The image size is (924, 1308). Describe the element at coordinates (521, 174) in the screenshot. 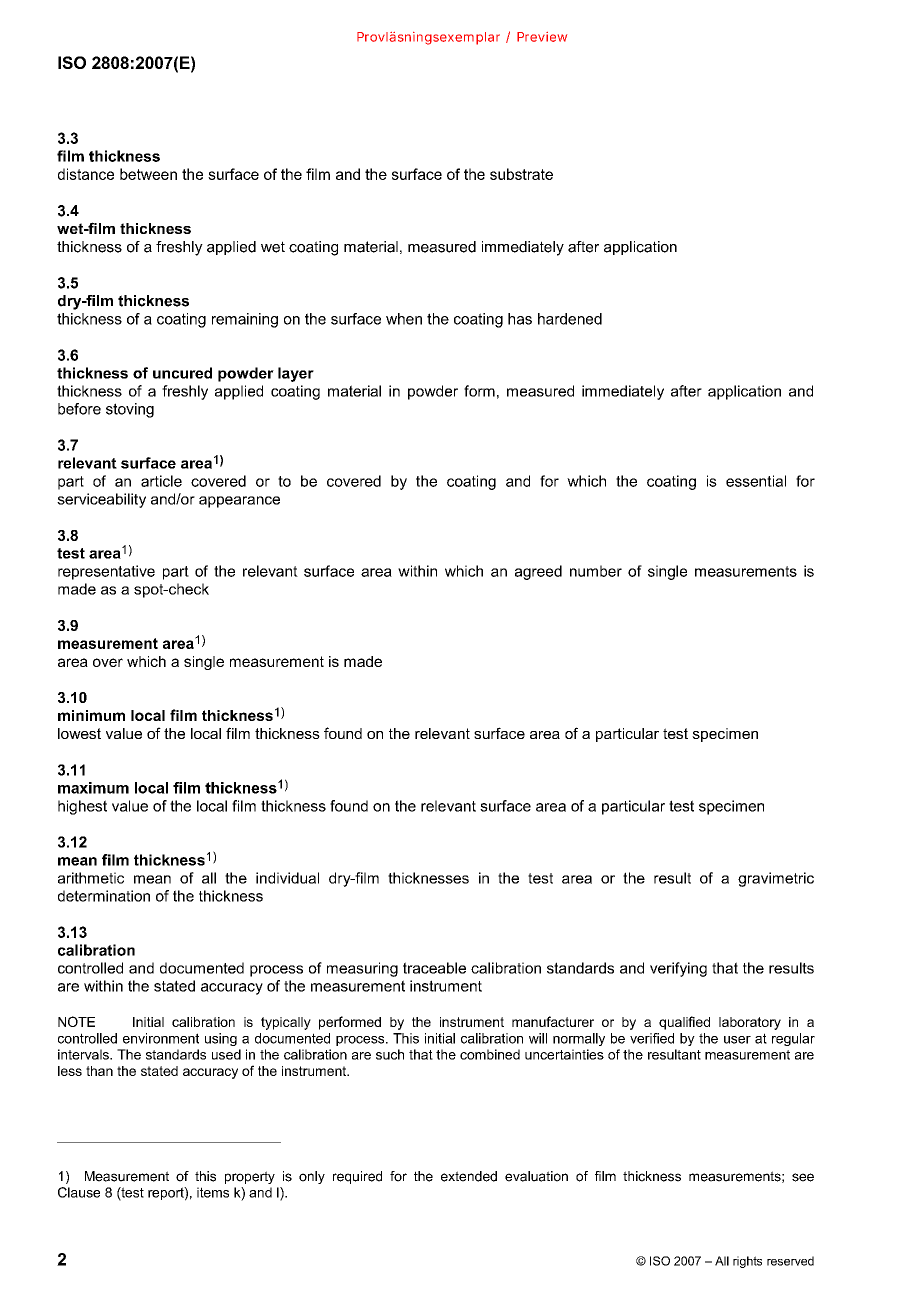

I see `substrate` at that location.
